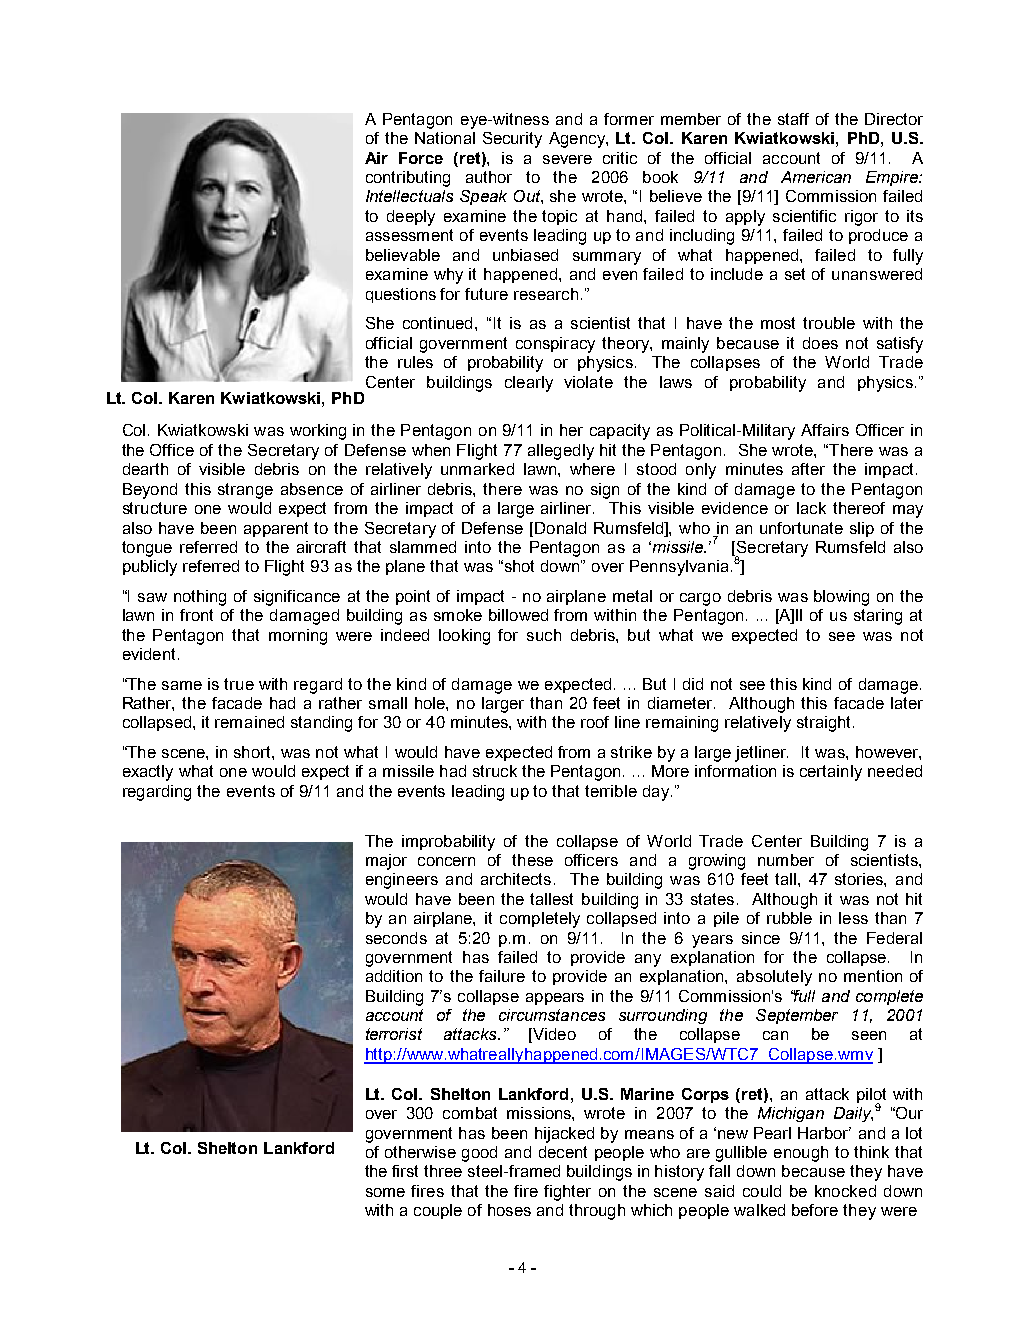  Describe the element at coordinates (825, 724) in the image. I see `straight` at that location.
